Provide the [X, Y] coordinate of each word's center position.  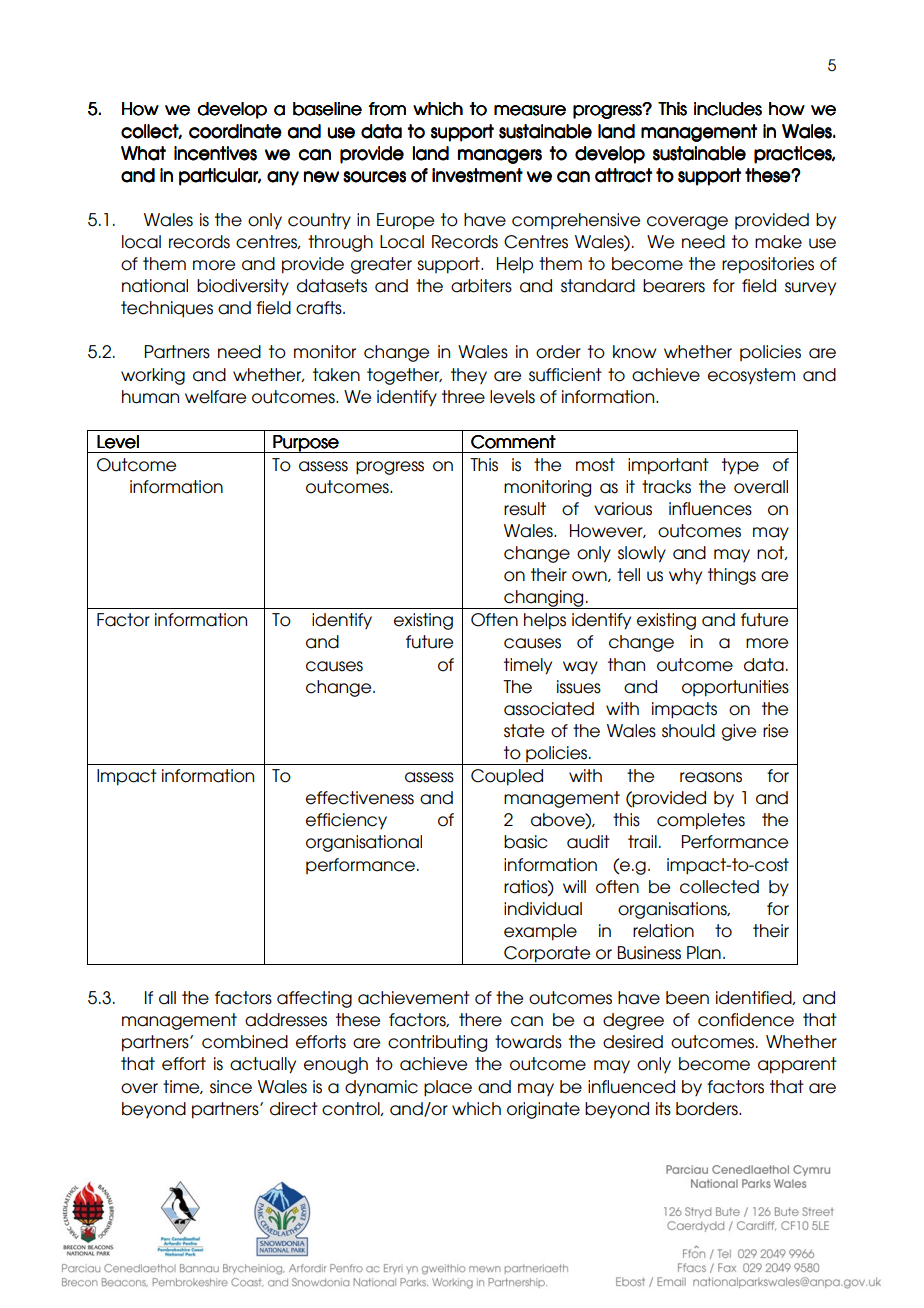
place [448, 1088]
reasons [711, 777]
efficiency [346, 821]
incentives [215, 153]
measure [530, 110]
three [463, 397]
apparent [797, 1065]
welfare [215, 397]
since [231, 1087]
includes [728, 109]
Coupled [507, 777]
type [740, 466]
